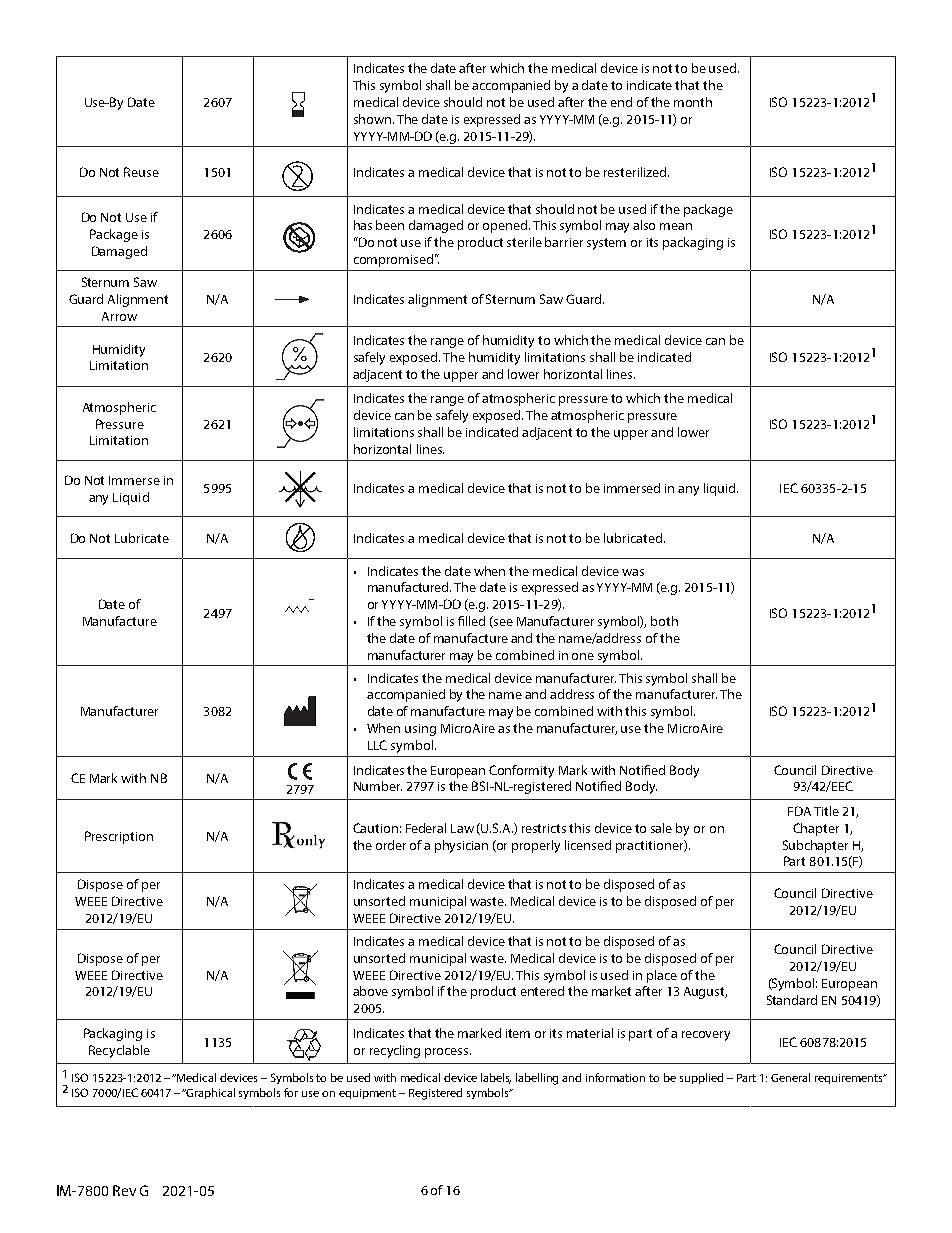 Image resolution: width=952 pixels, height=1233 pixels. I want to click on both, so click(664, 621).
